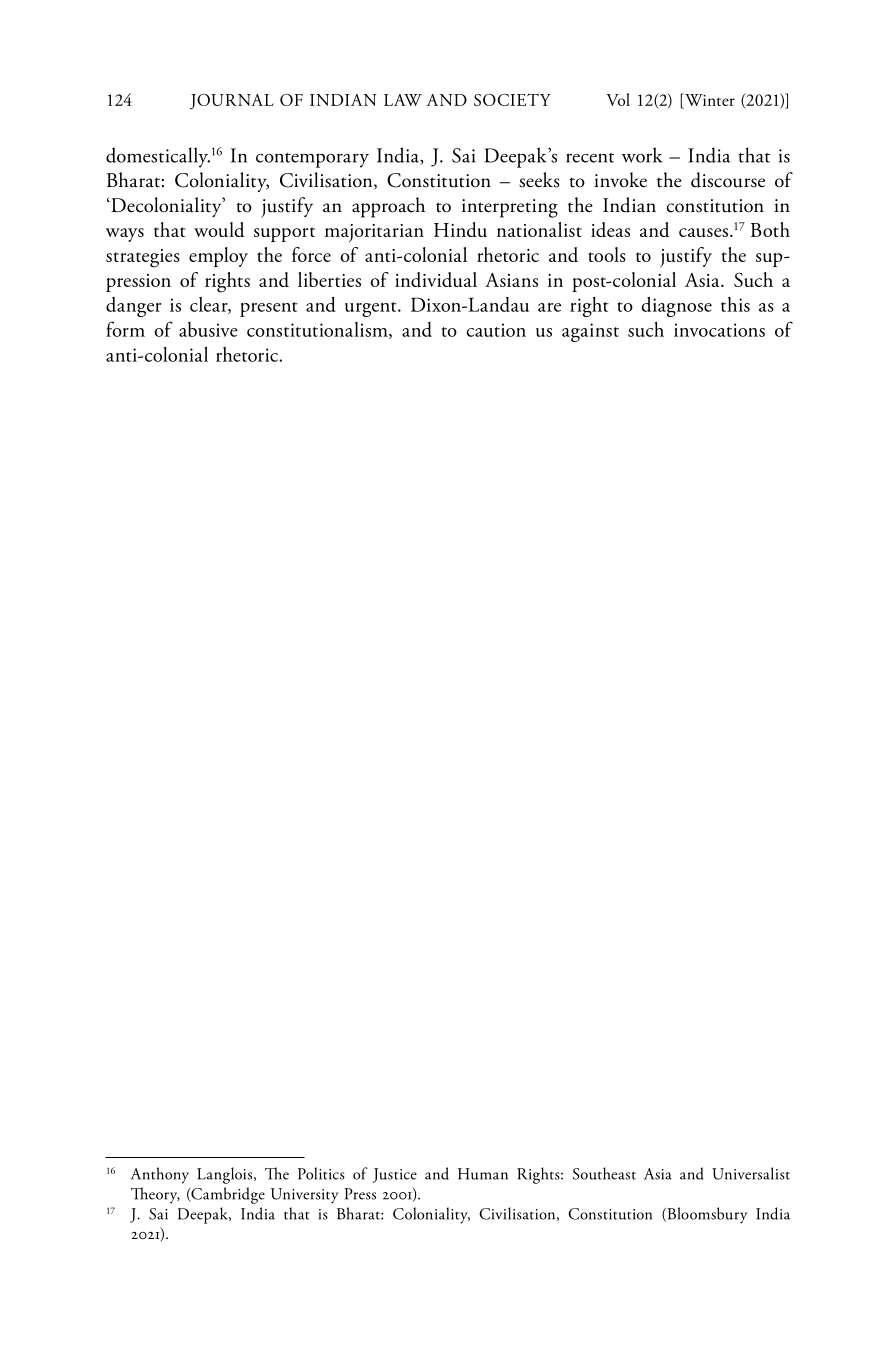 The image size is (896, 1345). What do you see at coordinates (719, 330) in the page?
I see `invocations` at bounding box center [719, 330].
